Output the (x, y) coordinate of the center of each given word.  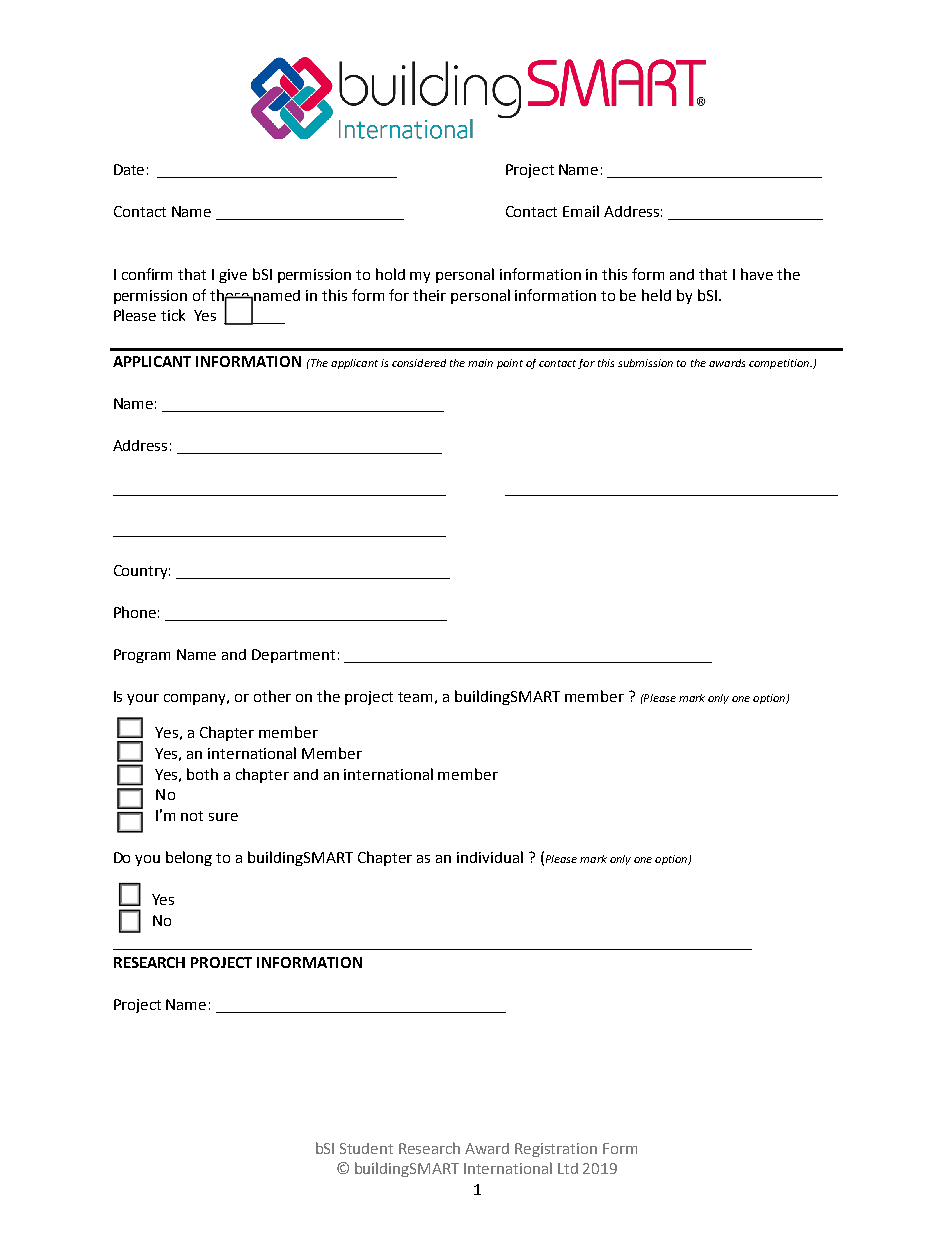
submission (645, 363)
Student (366, 1148)
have (757, 274)
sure (223, 817)
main (480, 363)
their (429, 295)
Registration (556, 1150)
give (233, 276)
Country (142, 572)
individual (490, 857)
